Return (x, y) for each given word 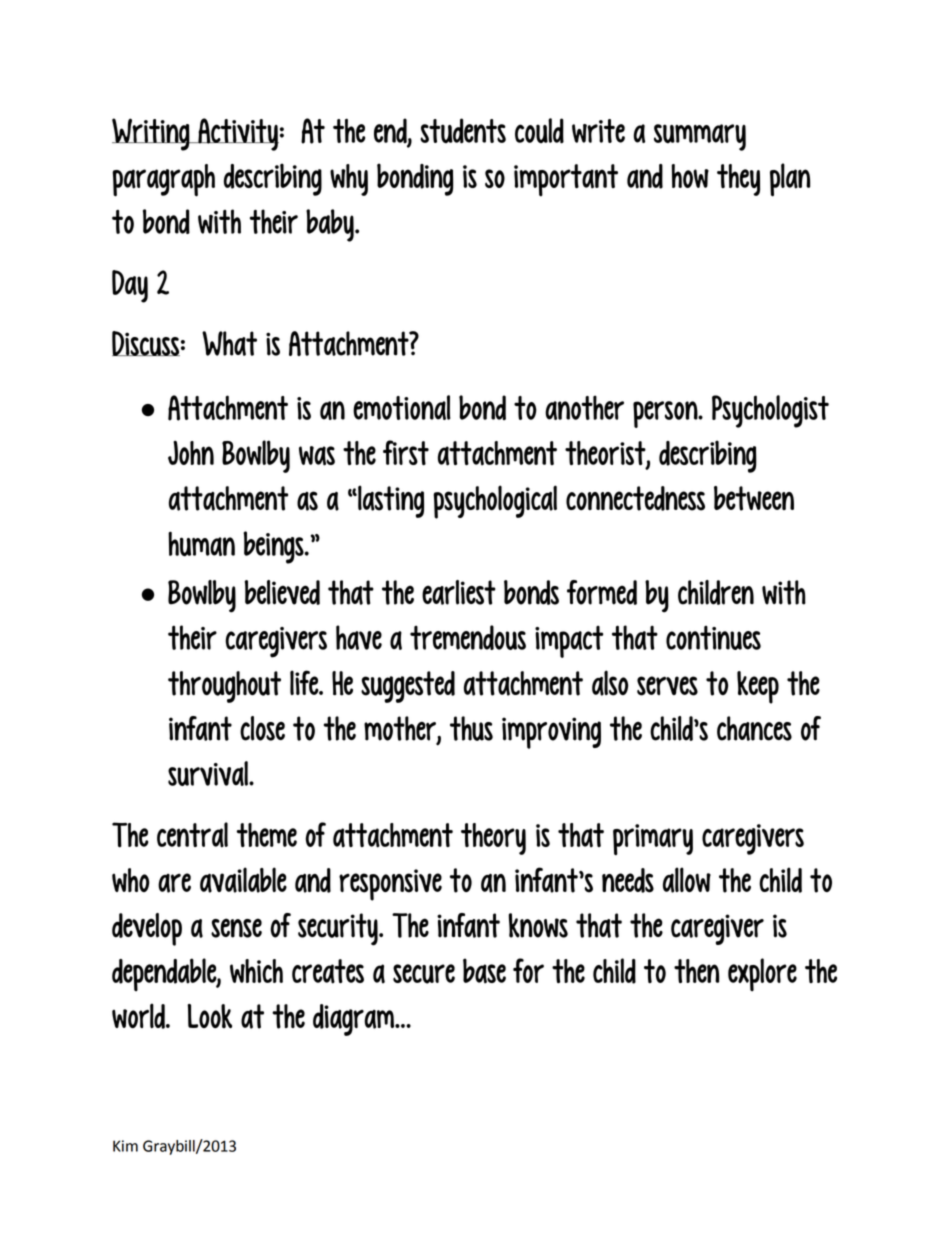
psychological (495, 502)
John (191, 453)
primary (653, 839)
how (690, 176)
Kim (125, 1146)
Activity (237, 134)
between (754, 498)
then (696, 971)
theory (493, 839)
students (463, 131)
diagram (355, 1020)
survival (209, 773)
